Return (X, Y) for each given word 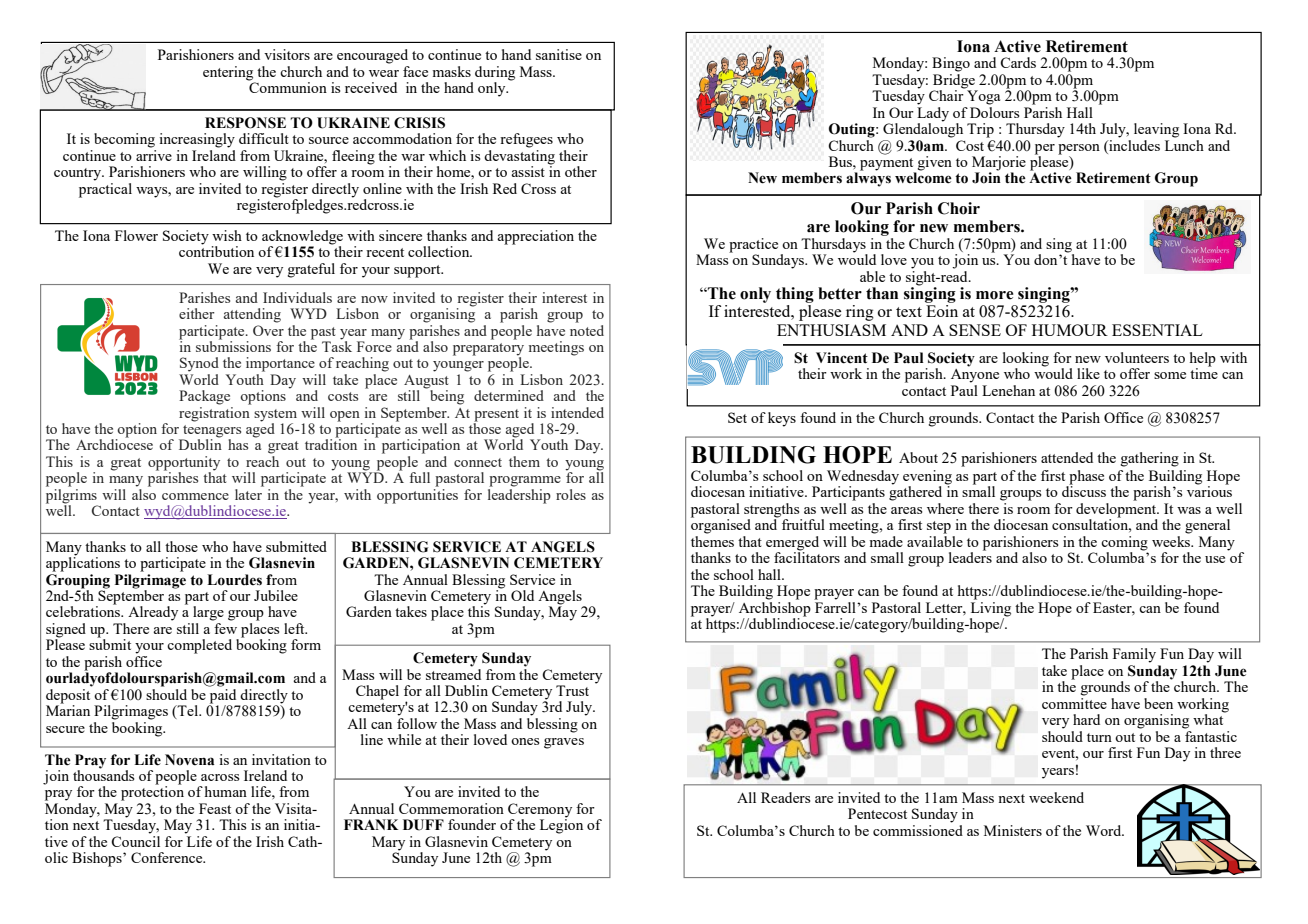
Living (991, 608)
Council (135, 840)
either (196, 313)
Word (1105, 830)
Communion (287, 86)
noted (587, 329)
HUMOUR (1070, 330)
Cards (1018, 62)
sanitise (559, 54)
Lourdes (234, 580)
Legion (561, 825)
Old (522, 595)
